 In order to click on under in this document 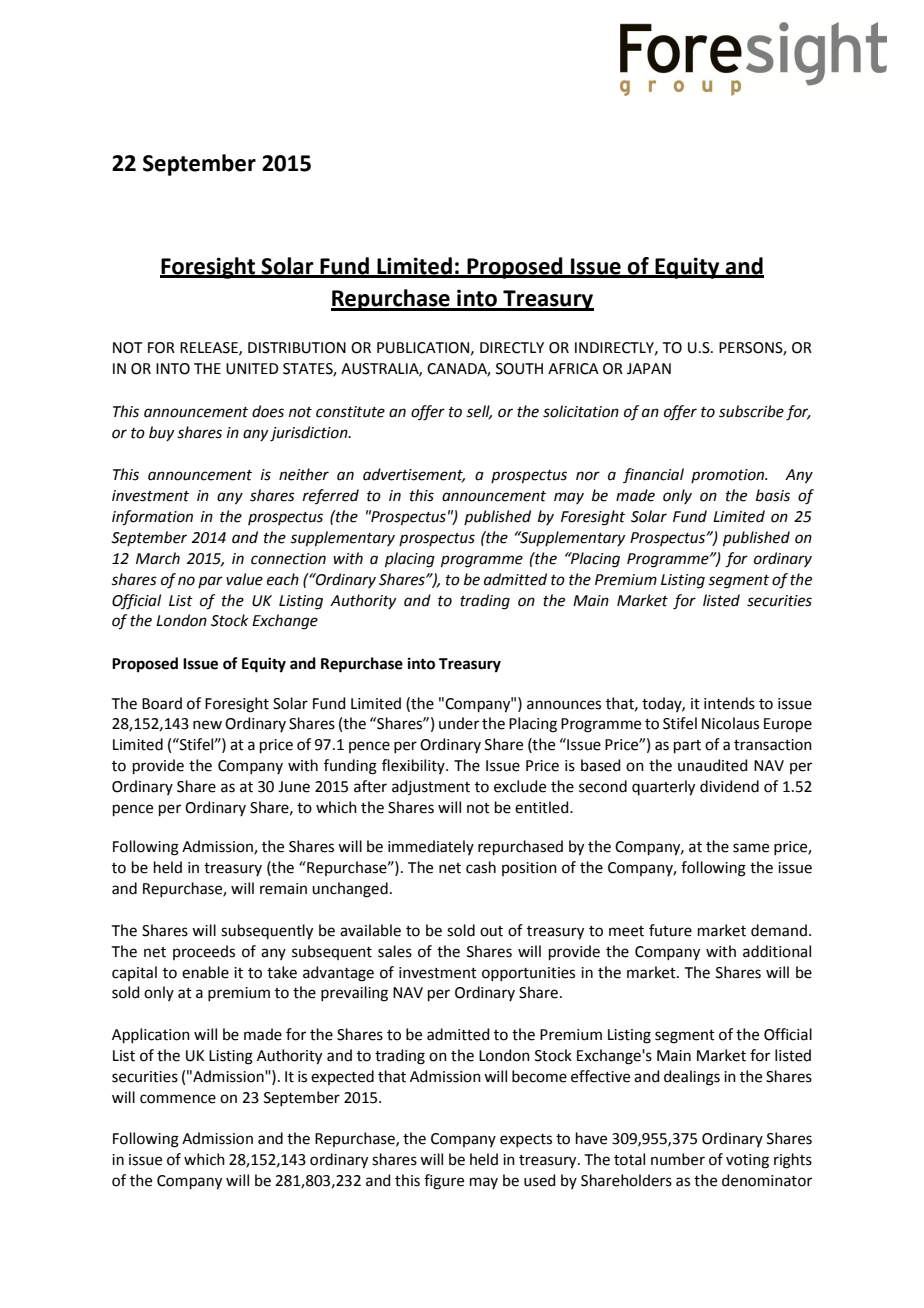, I will do `click(459, 723)`.
